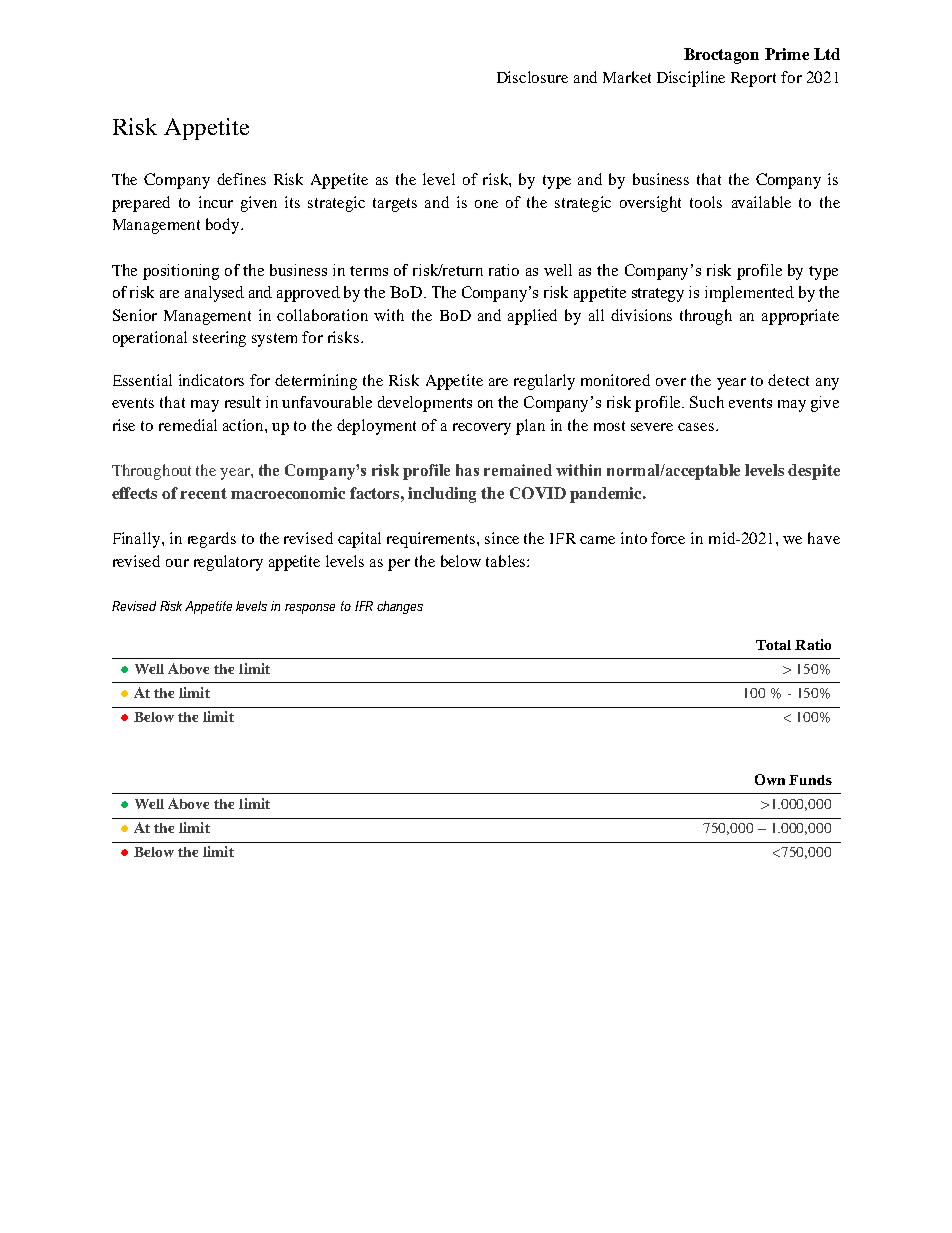 Image resolution: width=952 pixels, height=1233 pixels. I want to click on response, so click(310, 609).
